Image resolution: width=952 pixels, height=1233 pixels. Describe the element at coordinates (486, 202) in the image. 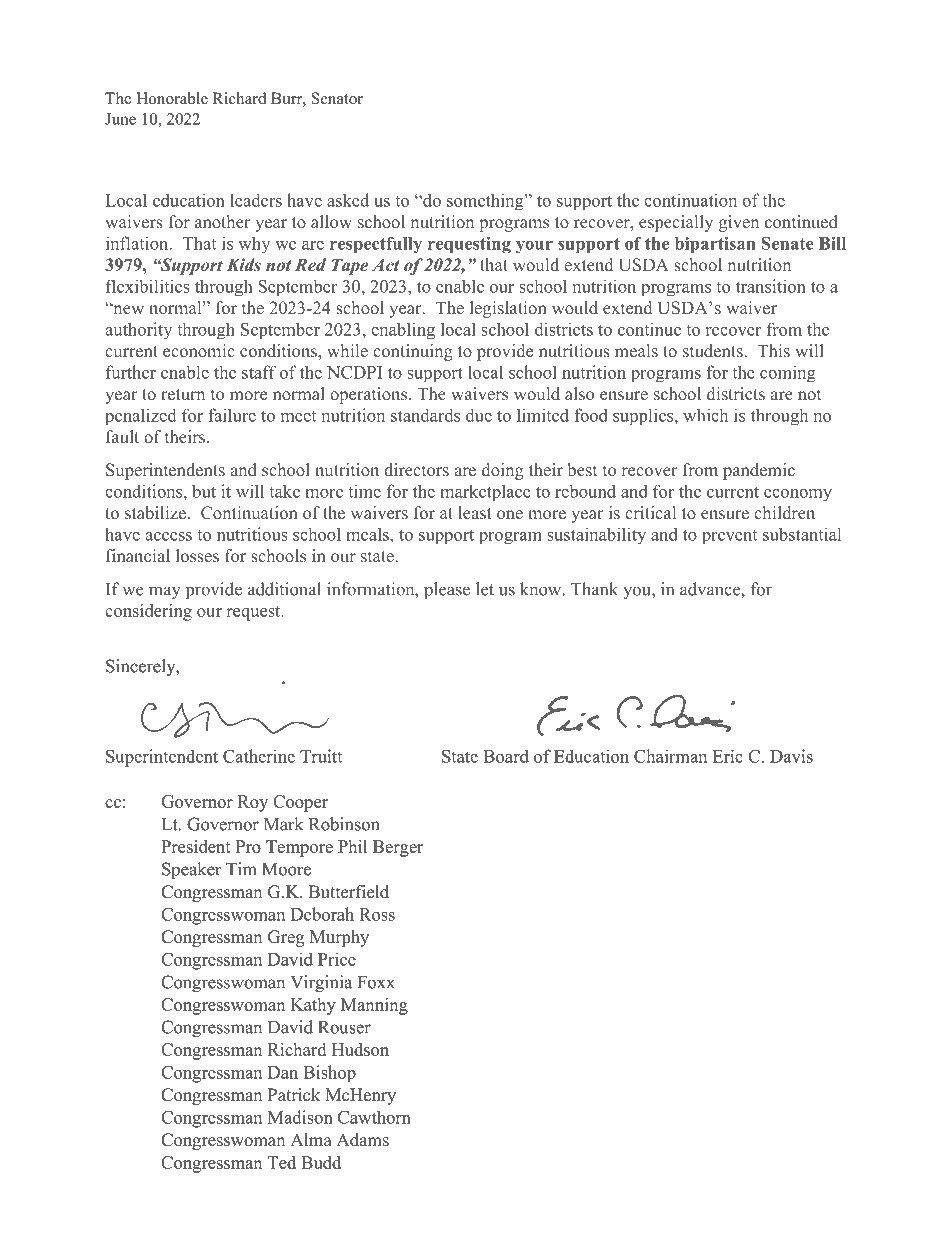

I see `something` at that location.
